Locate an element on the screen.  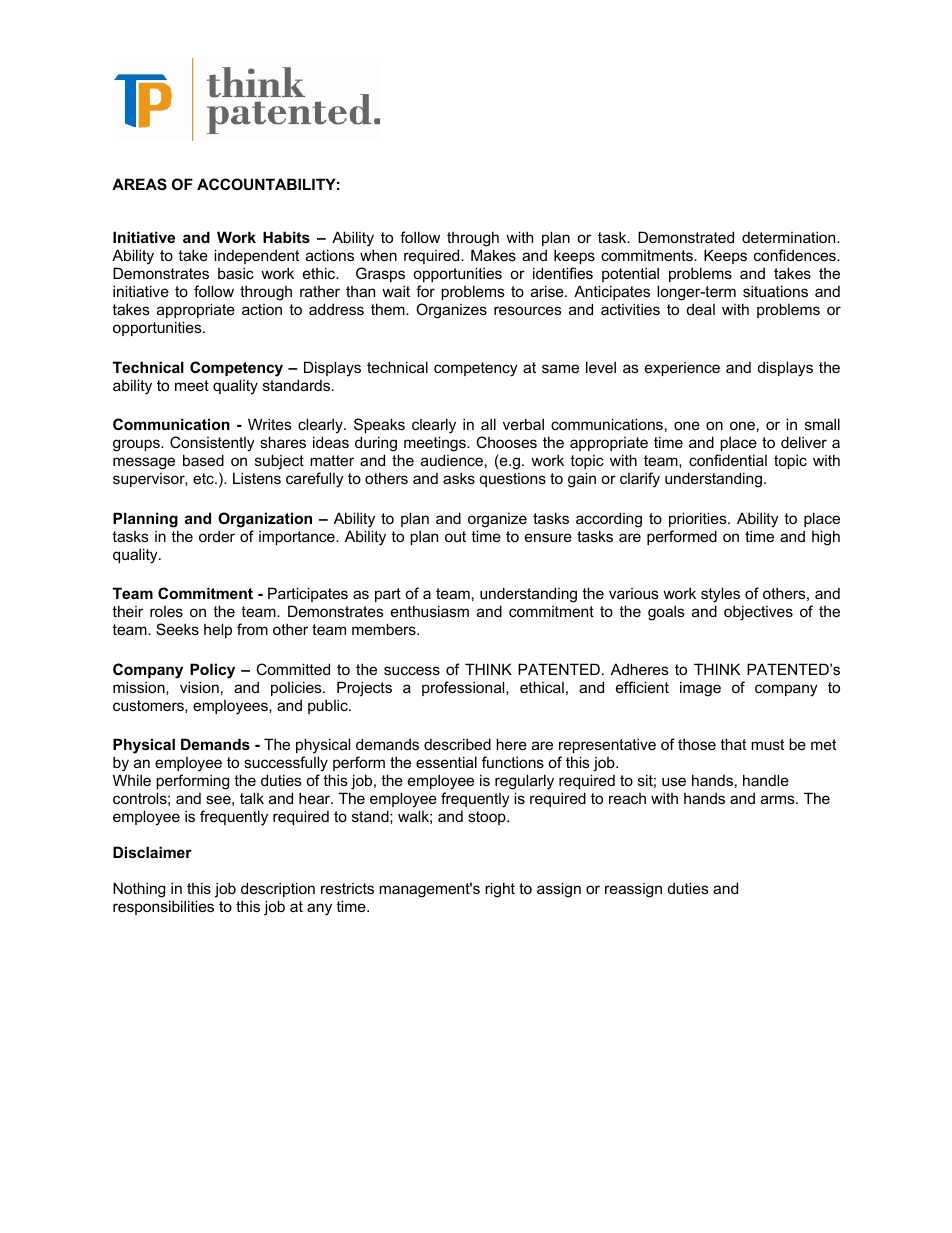
While is located at coordinates (132, 780).
